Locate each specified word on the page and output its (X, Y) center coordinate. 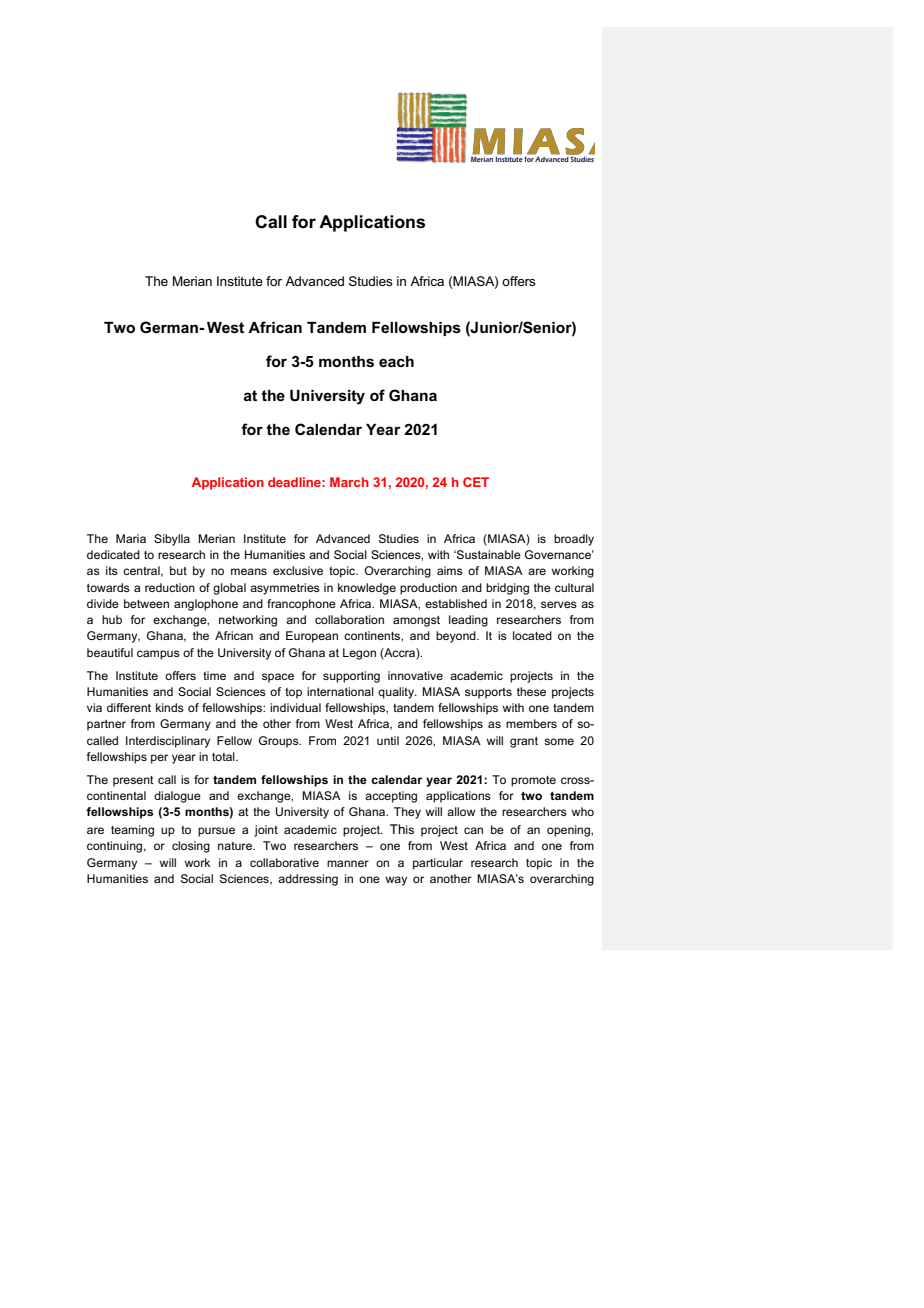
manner (348, 863)
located (532, 635)
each (396, 361)
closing (191, 847)
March (349, 482)
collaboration (349, 619)
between (146, 603)
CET (476, 482)
